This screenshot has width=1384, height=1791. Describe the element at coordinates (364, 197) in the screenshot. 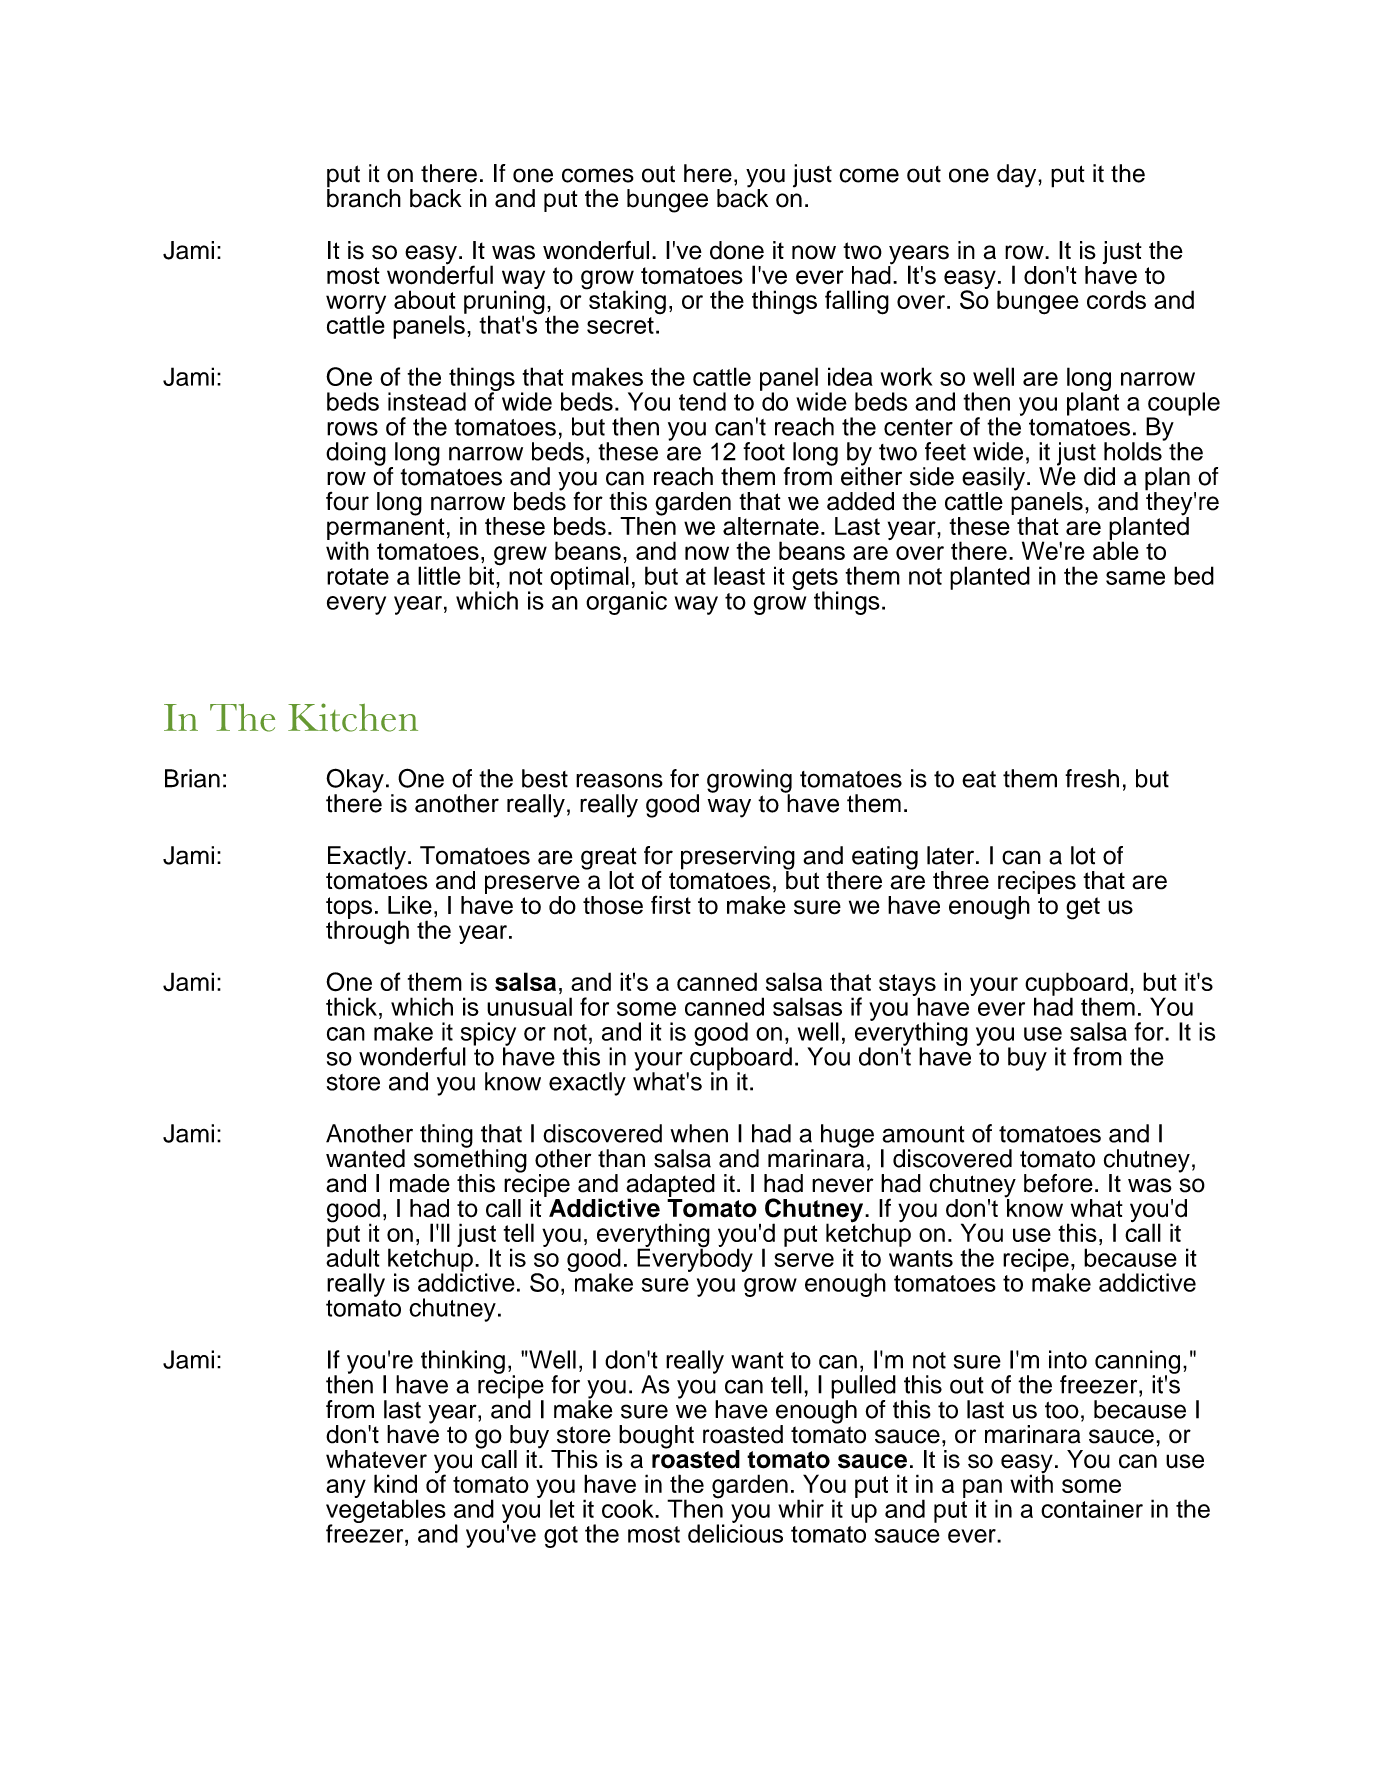

I see `branch` at that location.
